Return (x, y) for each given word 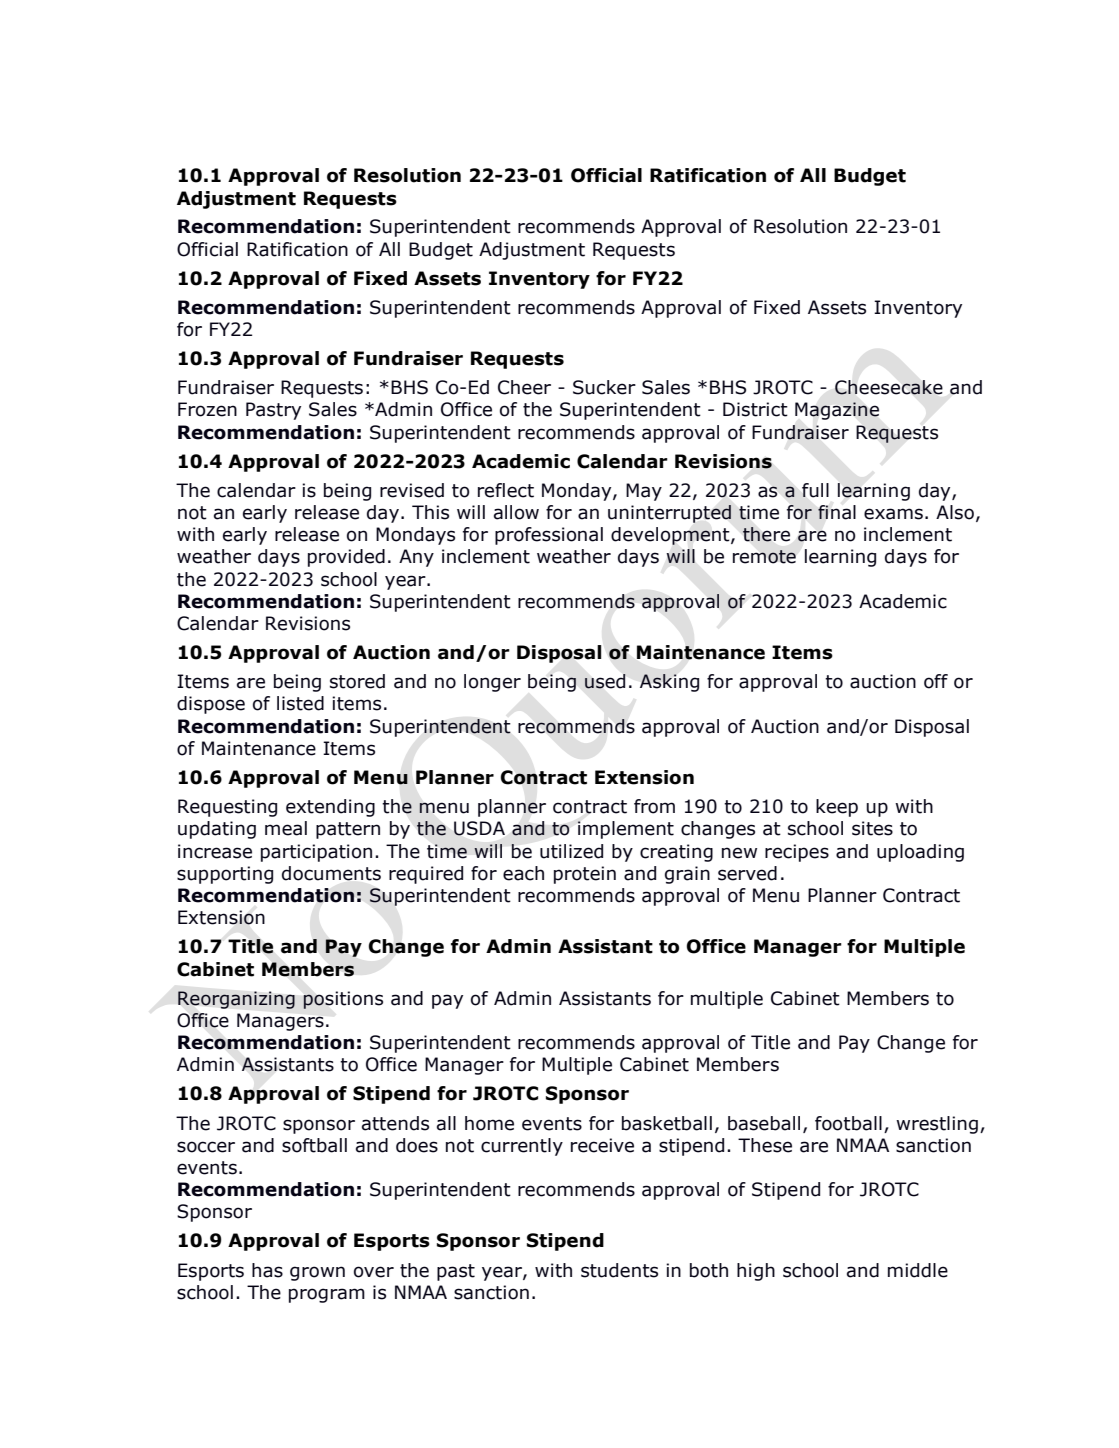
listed (300, 703)
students (619, 1270)
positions (343, 1000)
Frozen (207, 409)
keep (837, 808)
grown (317, 1273)
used (605, 681)
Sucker (604, 387)
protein (585, 875)
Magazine (837, 411)
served (747, 873)
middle (918, 1270)
